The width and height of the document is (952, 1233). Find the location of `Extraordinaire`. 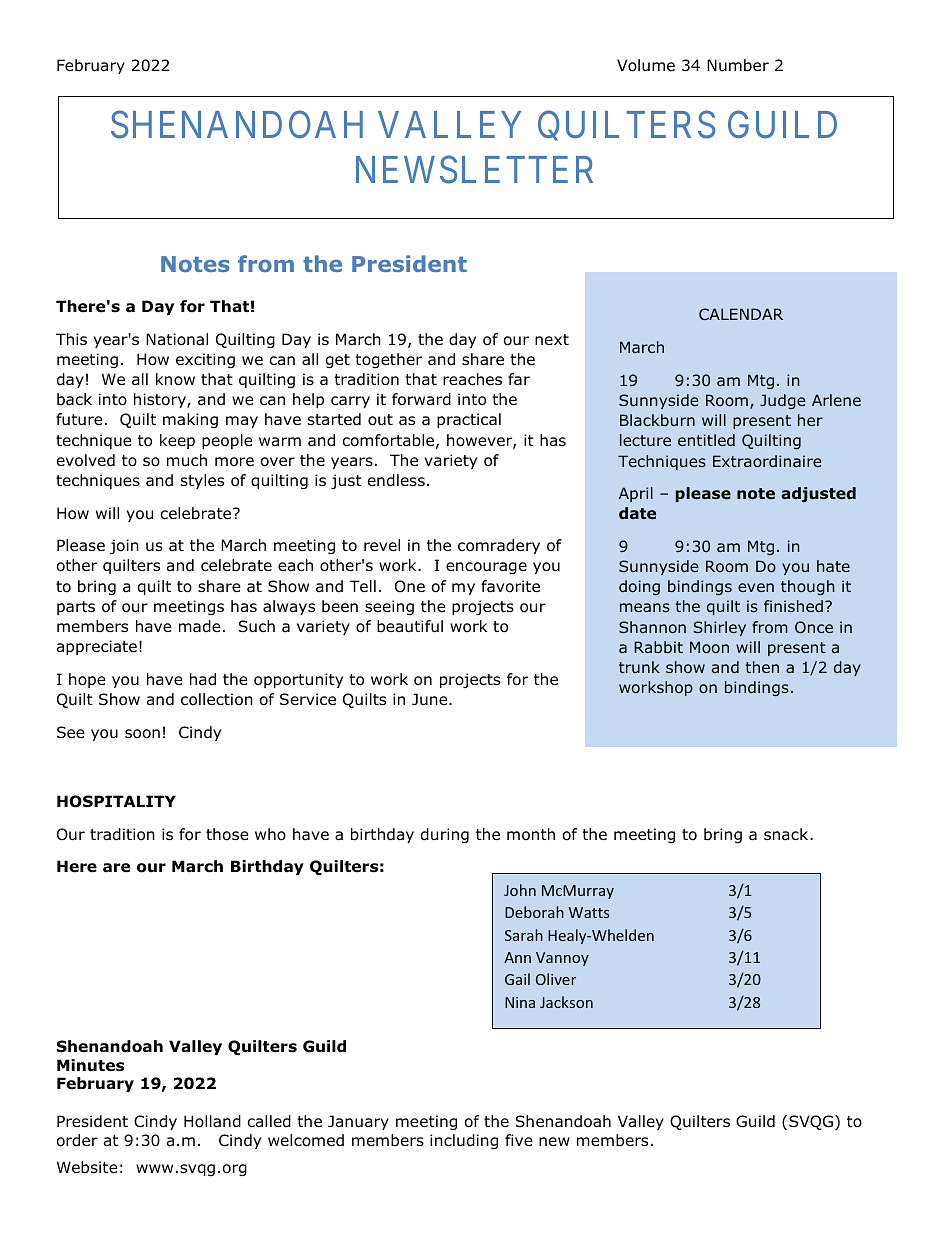

Extraordinaire is located at coordinates (767, 461).
